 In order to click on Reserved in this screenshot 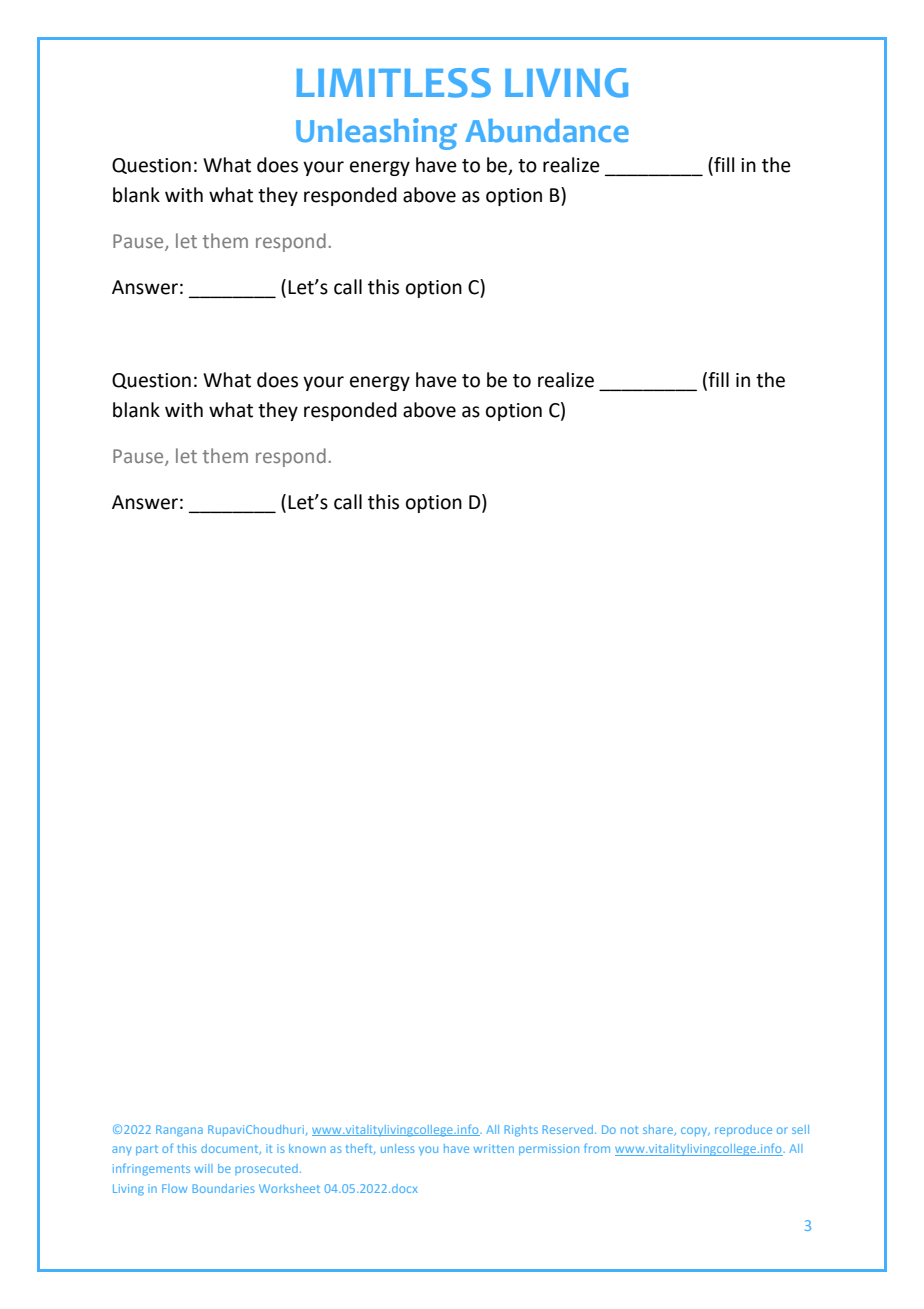, I will do `click(568, 1129)`.
